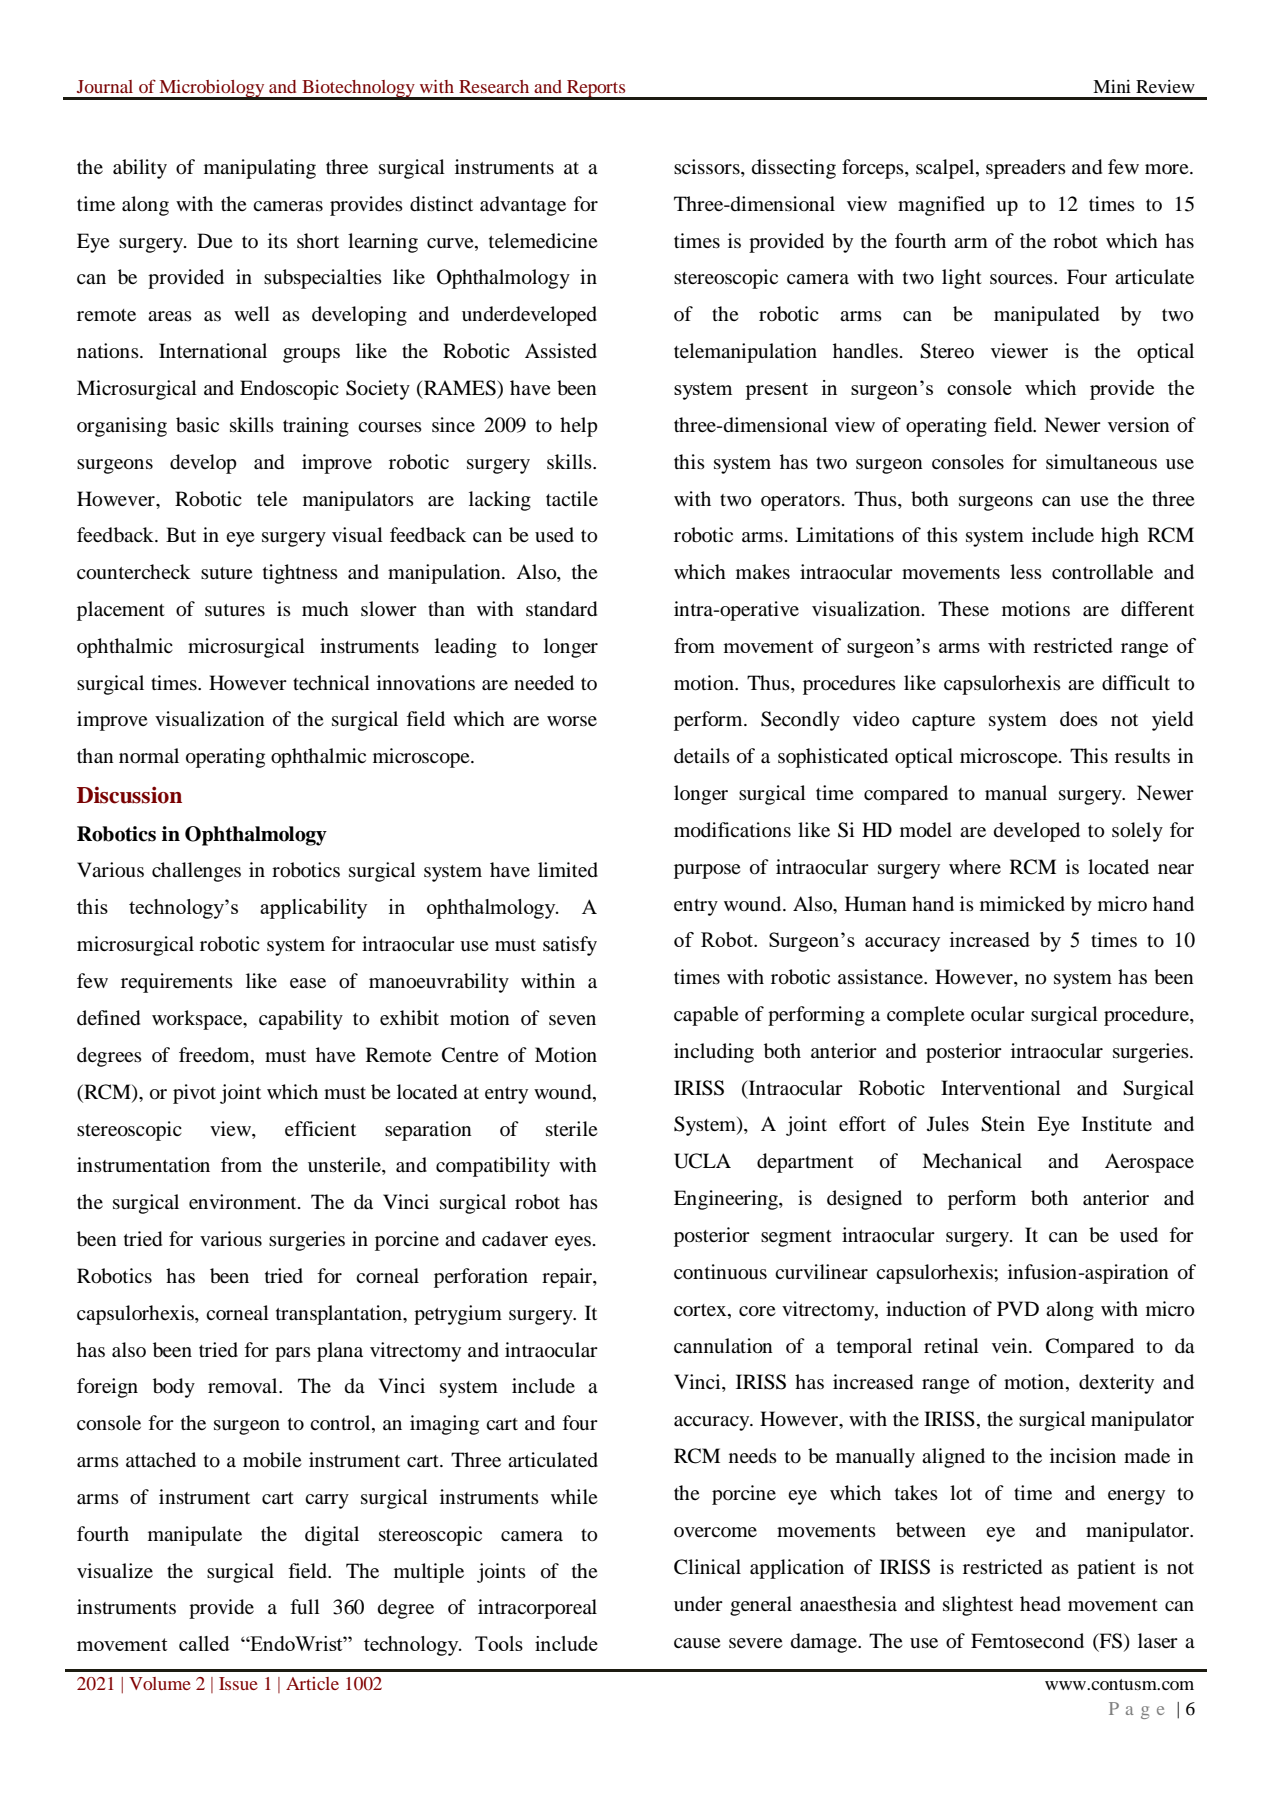  What do you see at coordinates (260, 169) in the screenshot?
I see `manipulating` at bounding box center [260, 169].
